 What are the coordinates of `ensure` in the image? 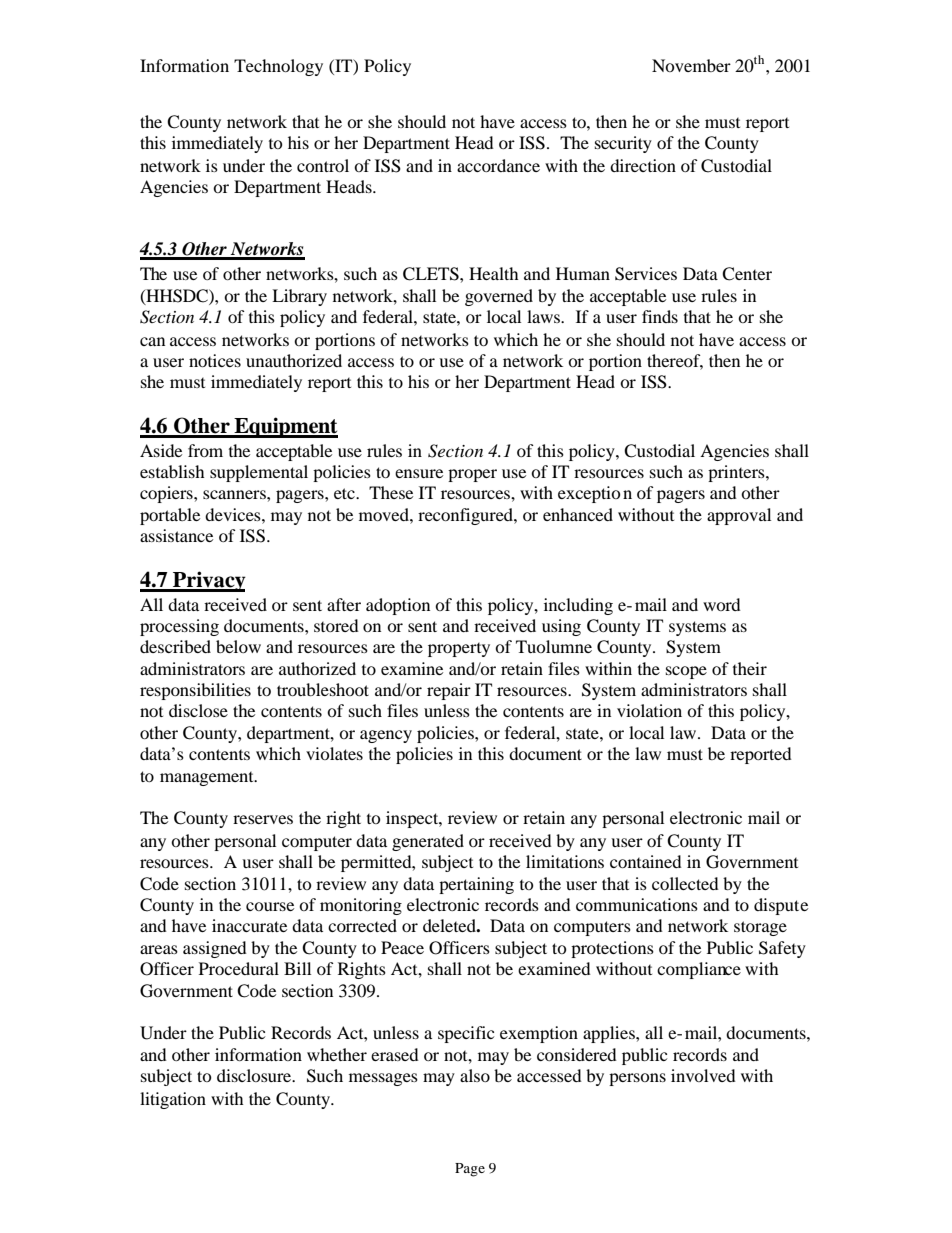 It's located at (419, 473).
